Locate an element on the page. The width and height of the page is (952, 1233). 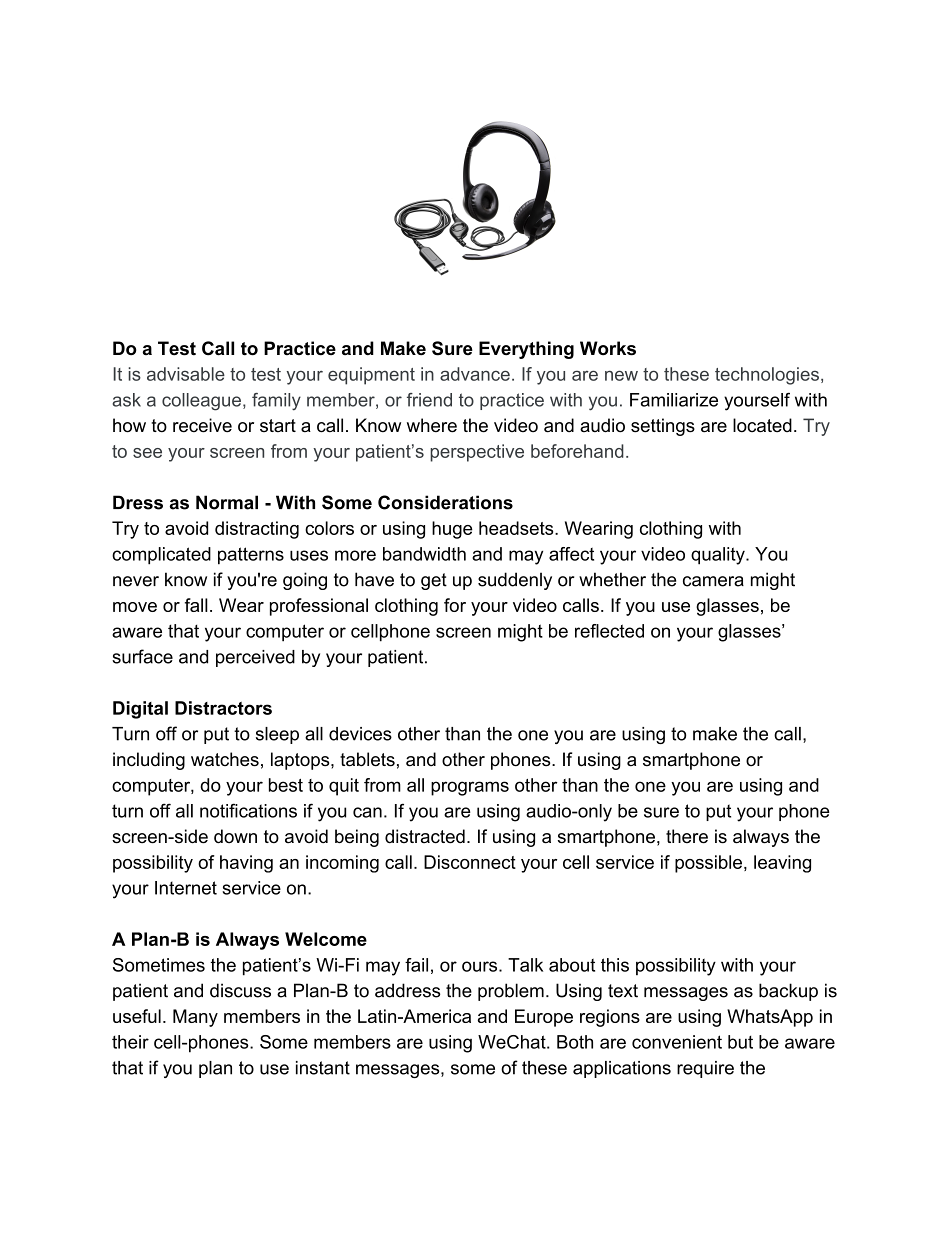
quality is located at coordinates (719, 556).
